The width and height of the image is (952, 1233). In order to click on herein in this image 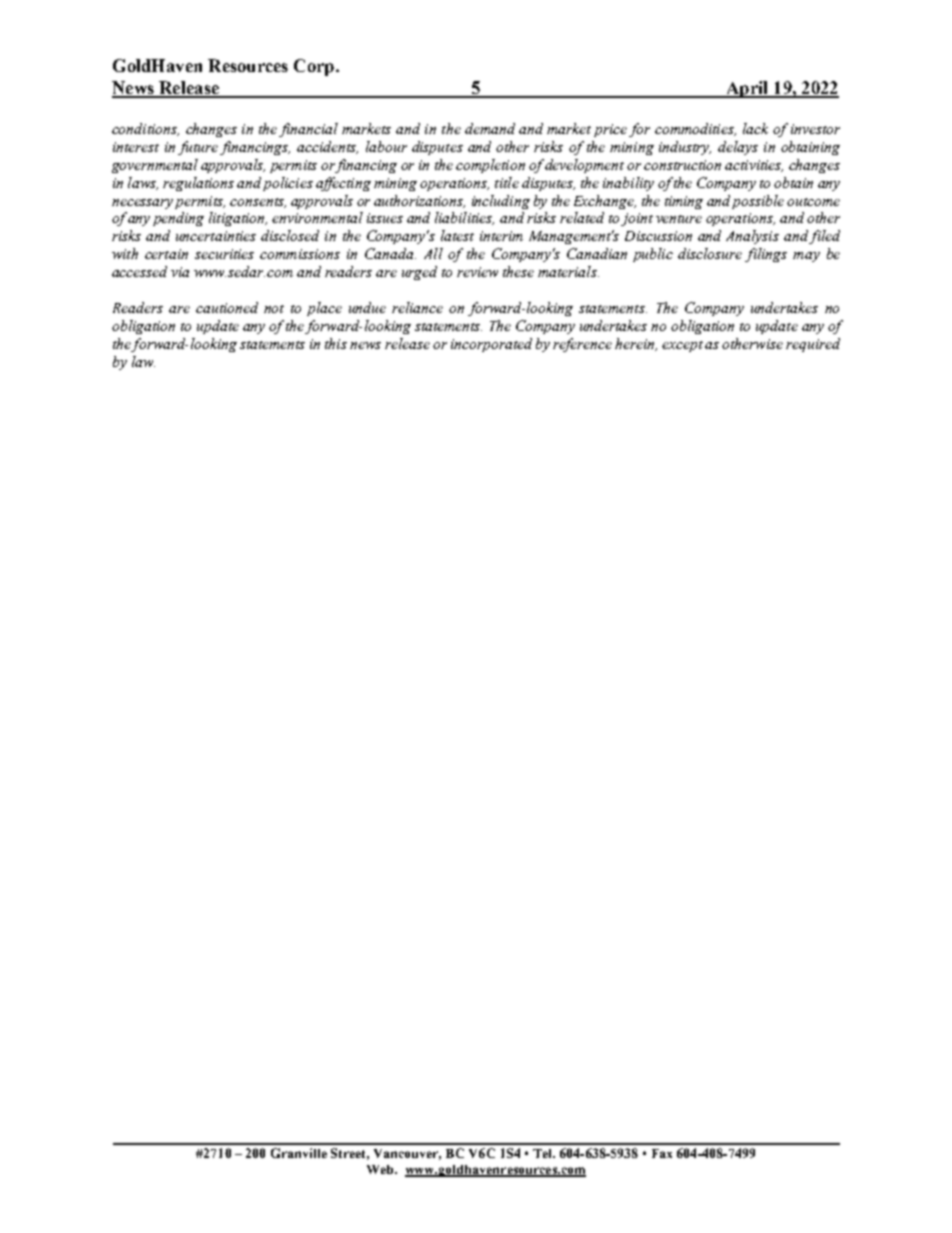, I will do `click(636, 344)`.
